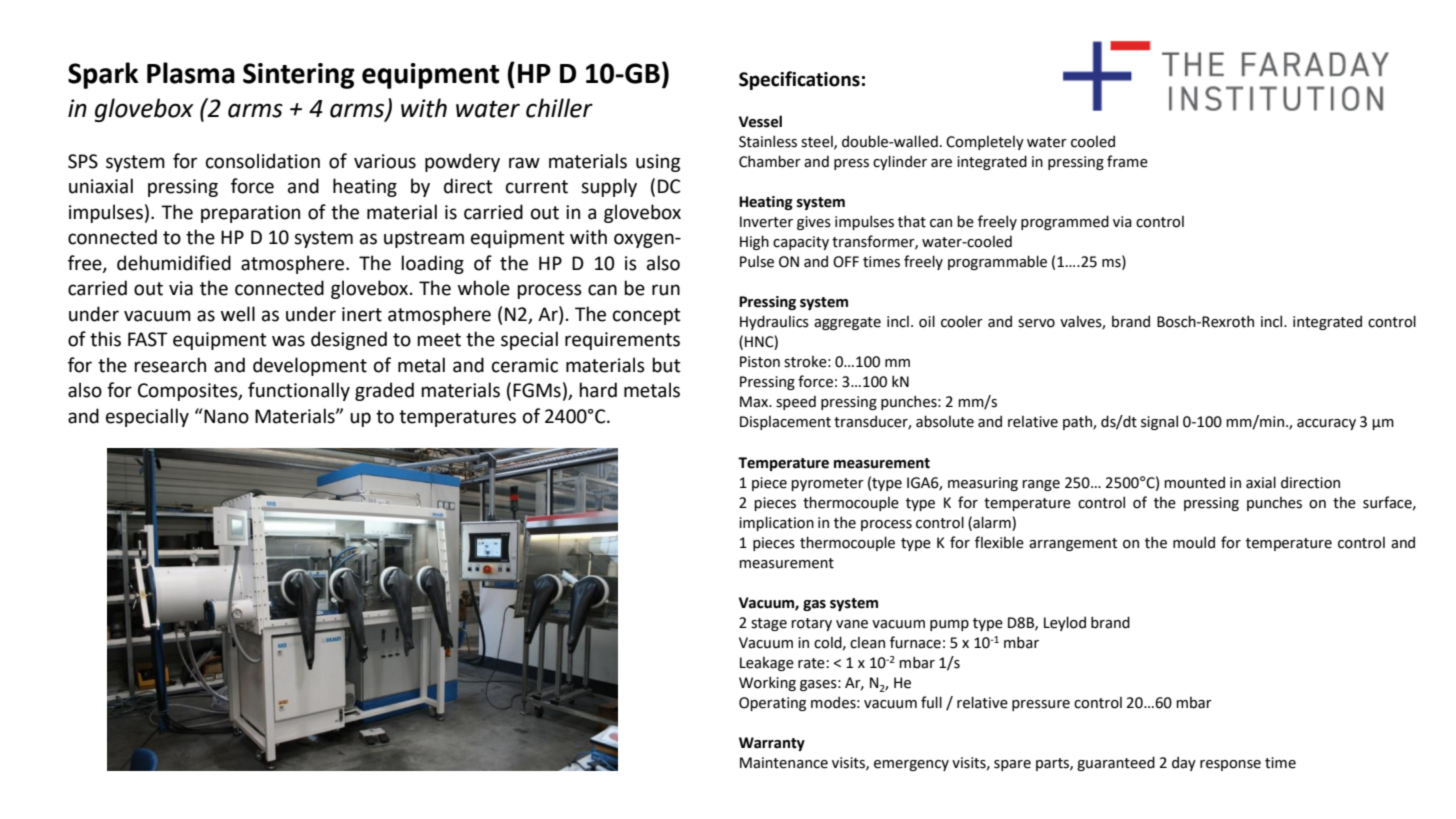 The height and width of the screenshot is (819, 1456). What do you see at coordinates (799, 80) in the screenshot?
I see `Specifications` at bounding box center [799, 80].
